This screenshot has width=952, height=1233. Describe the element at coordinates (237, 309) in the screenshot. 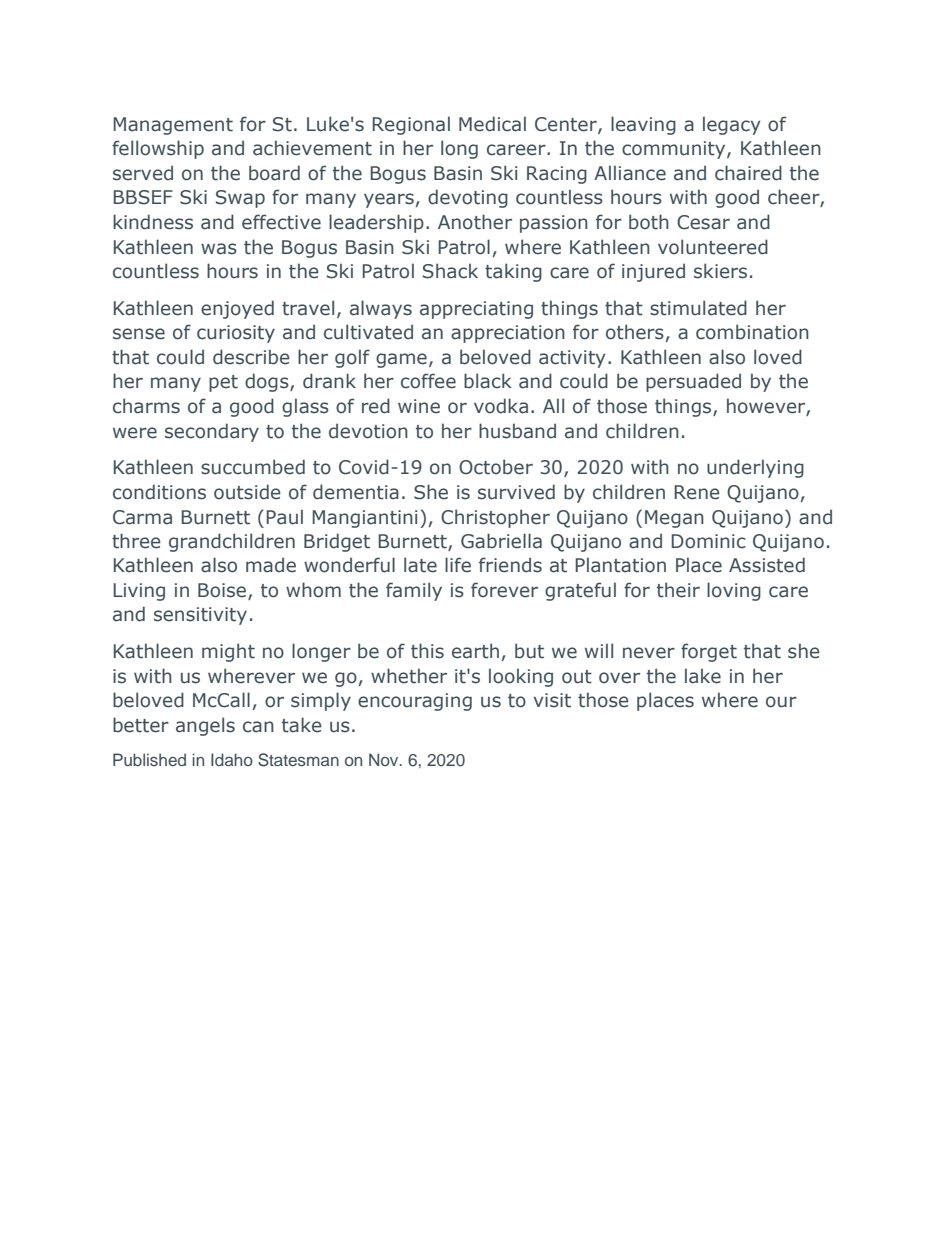

I see `enjoyed` at that location.
